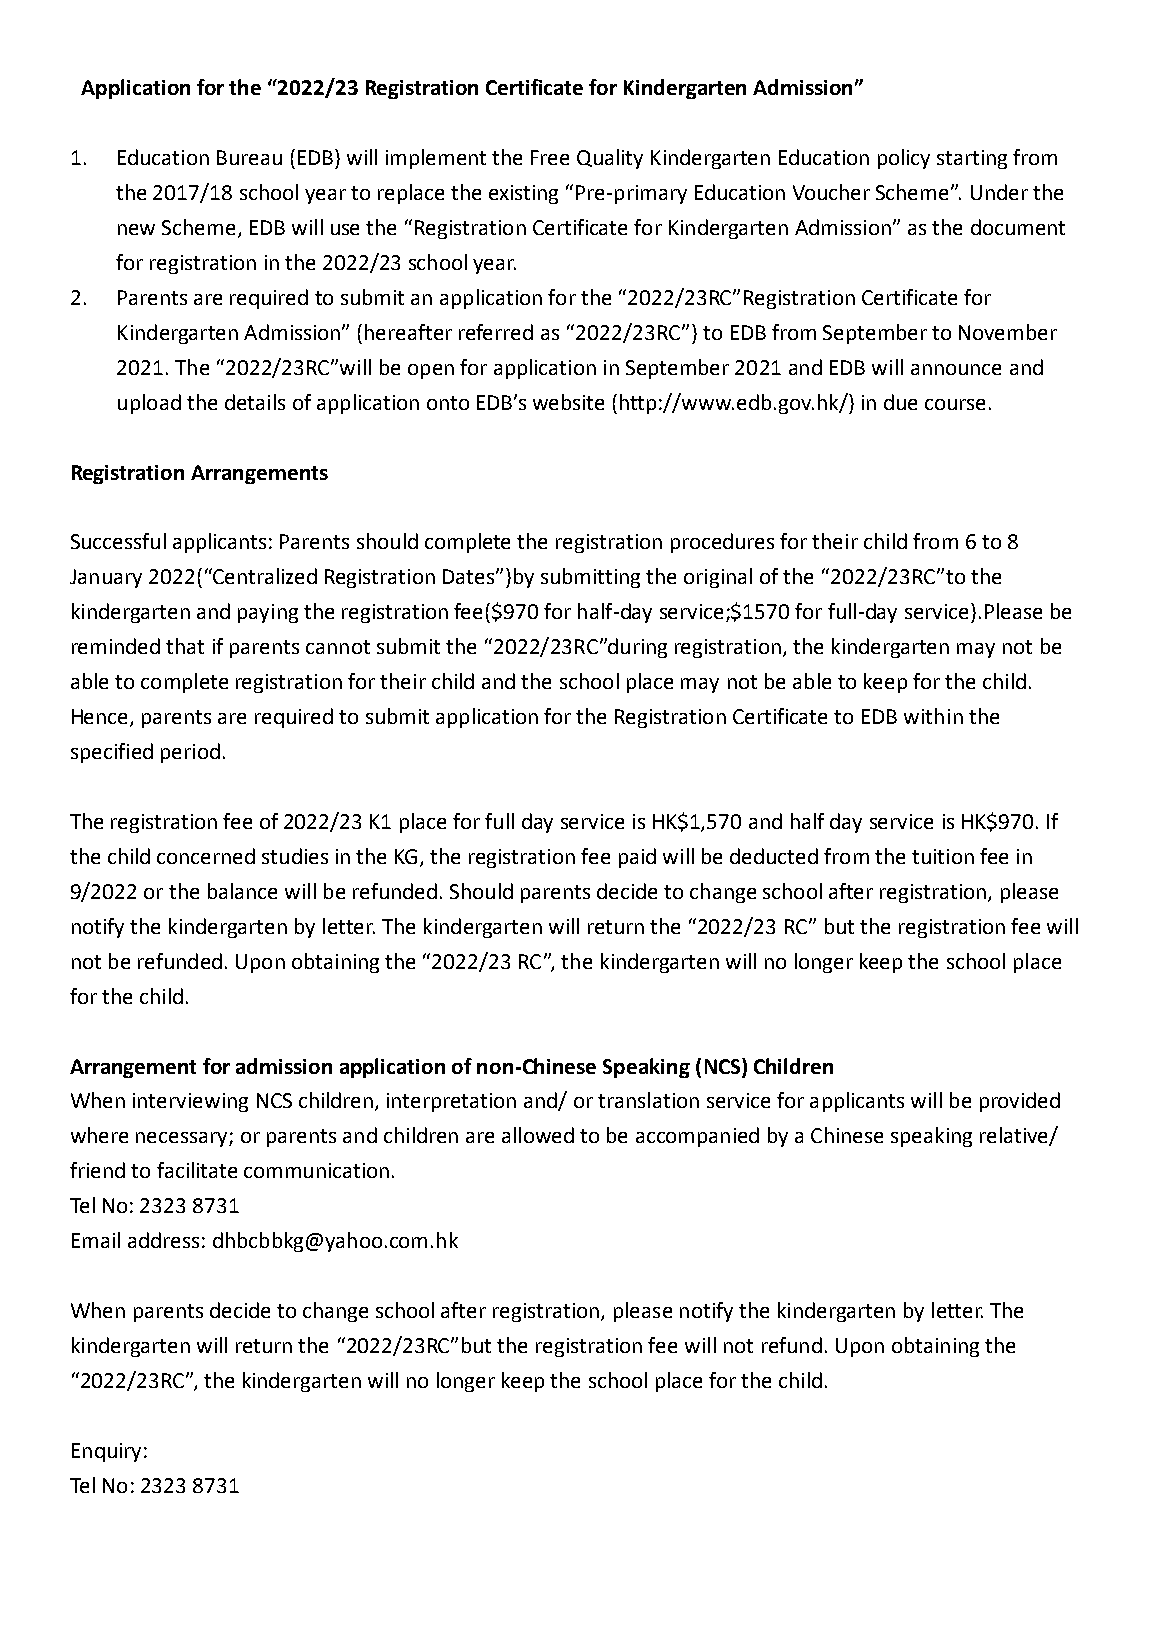  Describe the element at coordinates (904, 159) in the screenshot. I see `policy` at that location.
